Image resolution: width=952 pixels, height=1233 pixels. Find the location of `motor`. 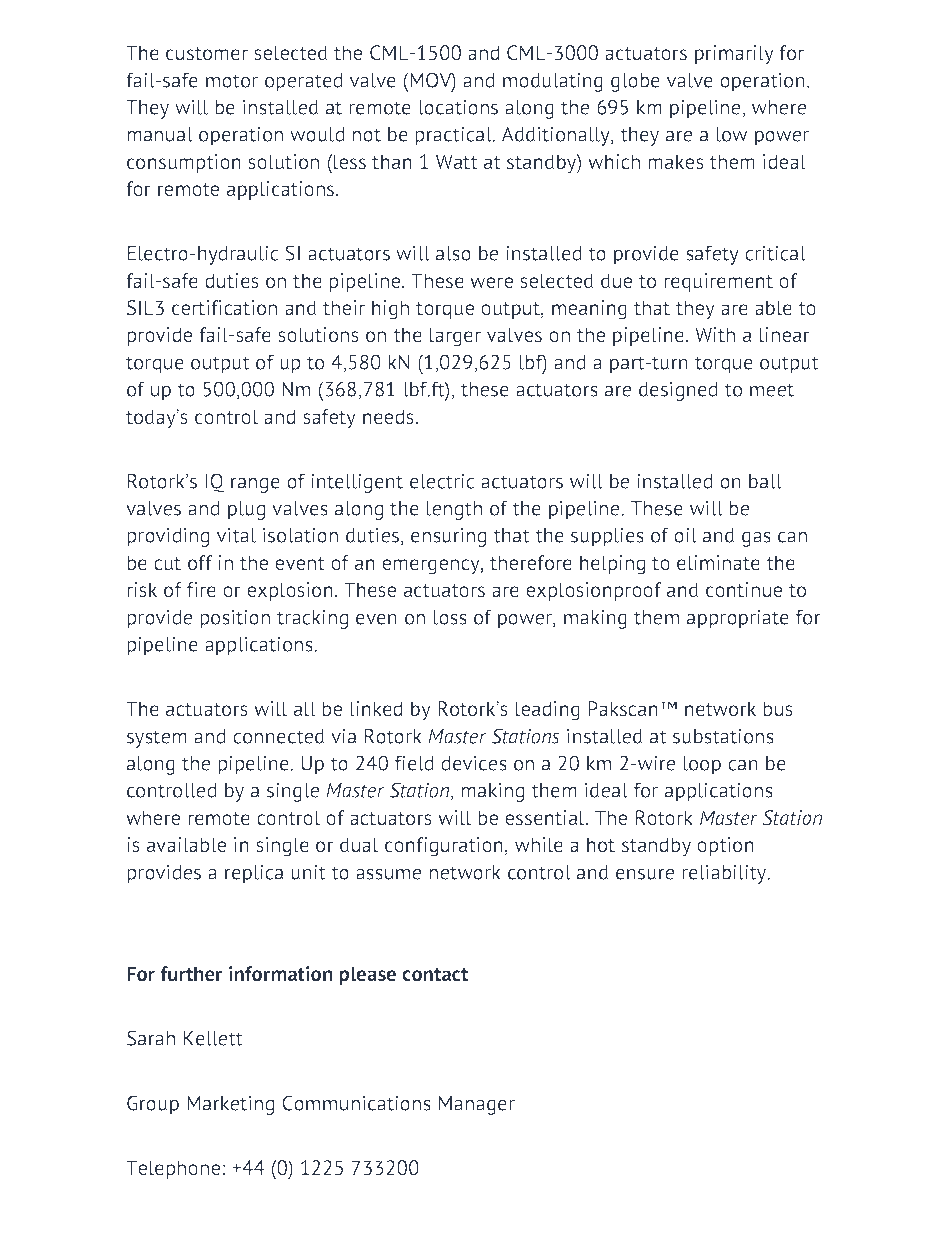

motor is located at coordinates (232, 81).
